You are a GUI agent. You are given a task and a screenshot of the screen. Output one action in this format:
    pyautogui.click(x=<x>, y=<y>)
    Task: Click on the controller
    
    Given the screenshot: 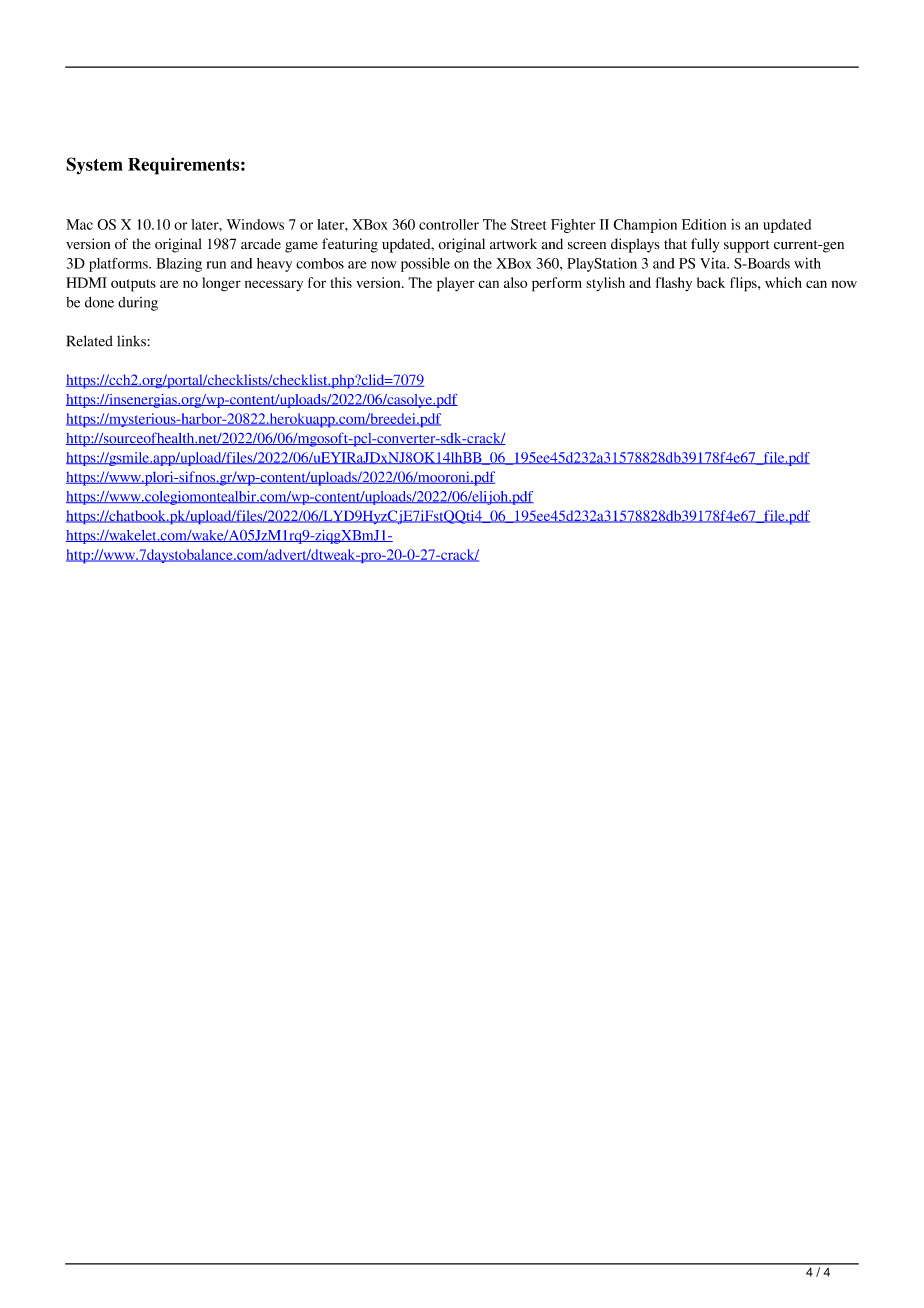 What is the action you would take?
    pyautogui.click(x=449, y=224)
